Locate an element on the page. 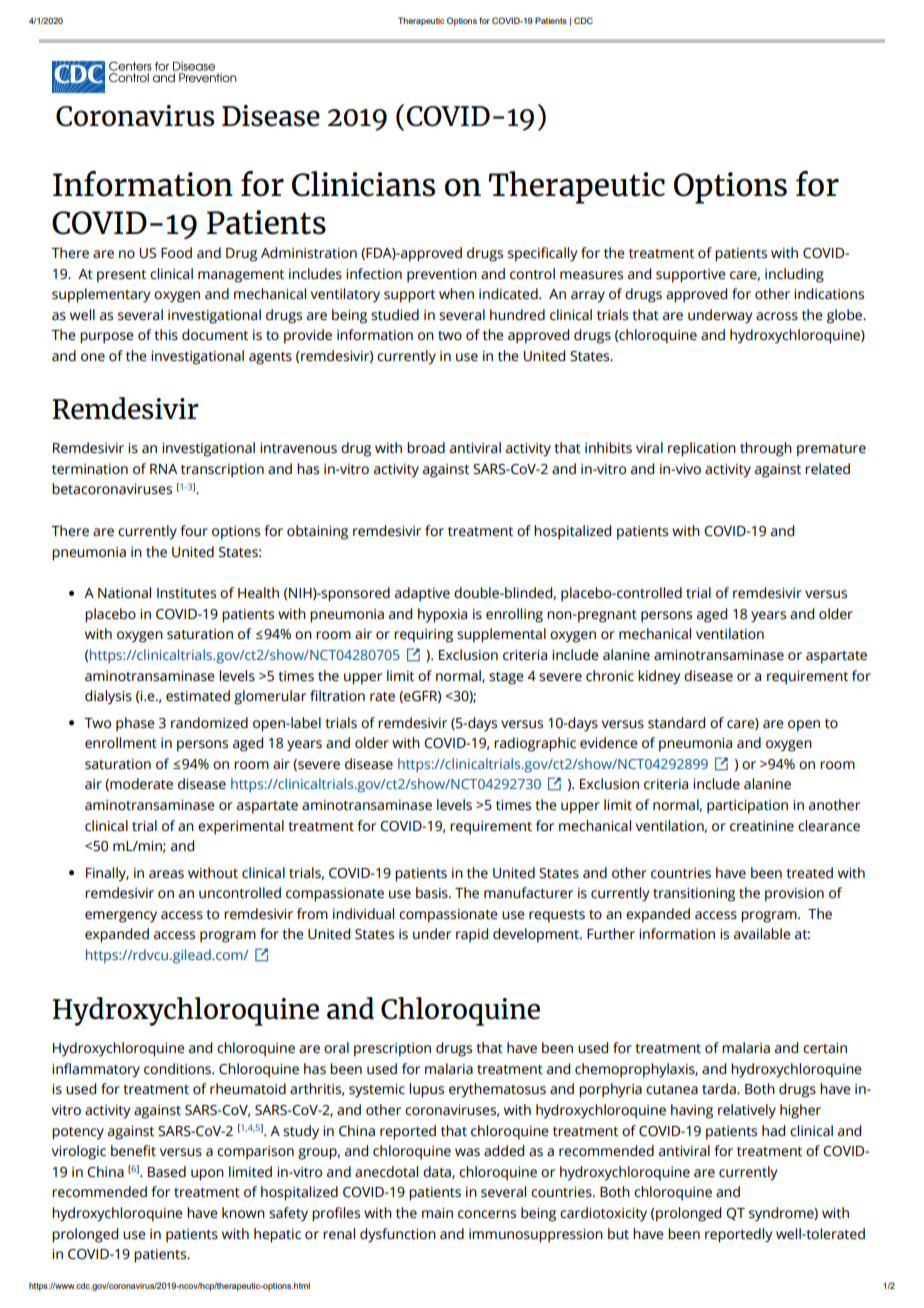 The height and width of the page is (1308, 924). main is located at coordinates (437, 1213).
